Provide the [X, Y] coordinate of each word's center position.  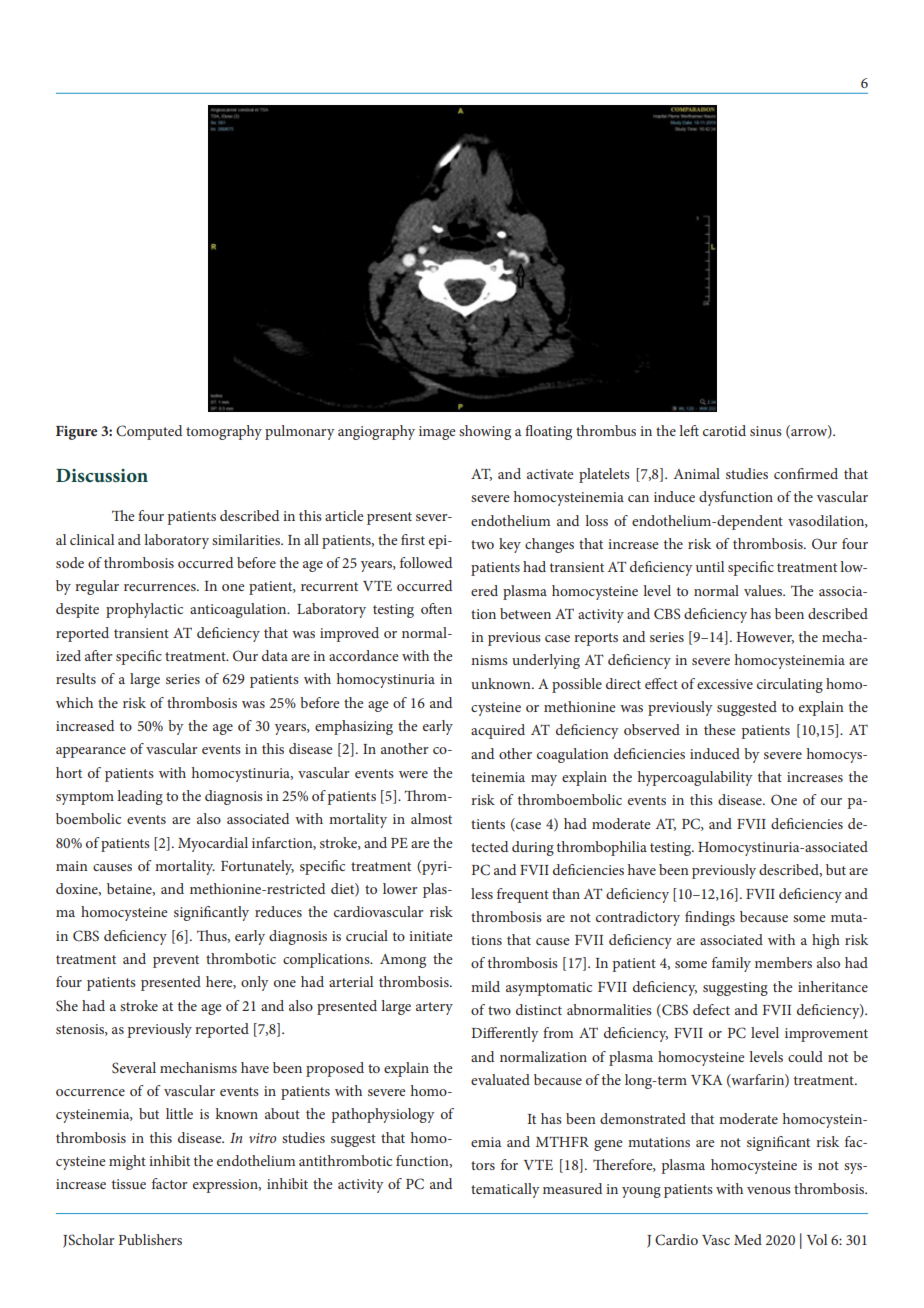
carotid [724, 430]
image [437, 433]
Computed [149, 432]
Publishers [150, 1239]
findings [710, 918]
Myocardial [213, 844]
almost [431, 818]
